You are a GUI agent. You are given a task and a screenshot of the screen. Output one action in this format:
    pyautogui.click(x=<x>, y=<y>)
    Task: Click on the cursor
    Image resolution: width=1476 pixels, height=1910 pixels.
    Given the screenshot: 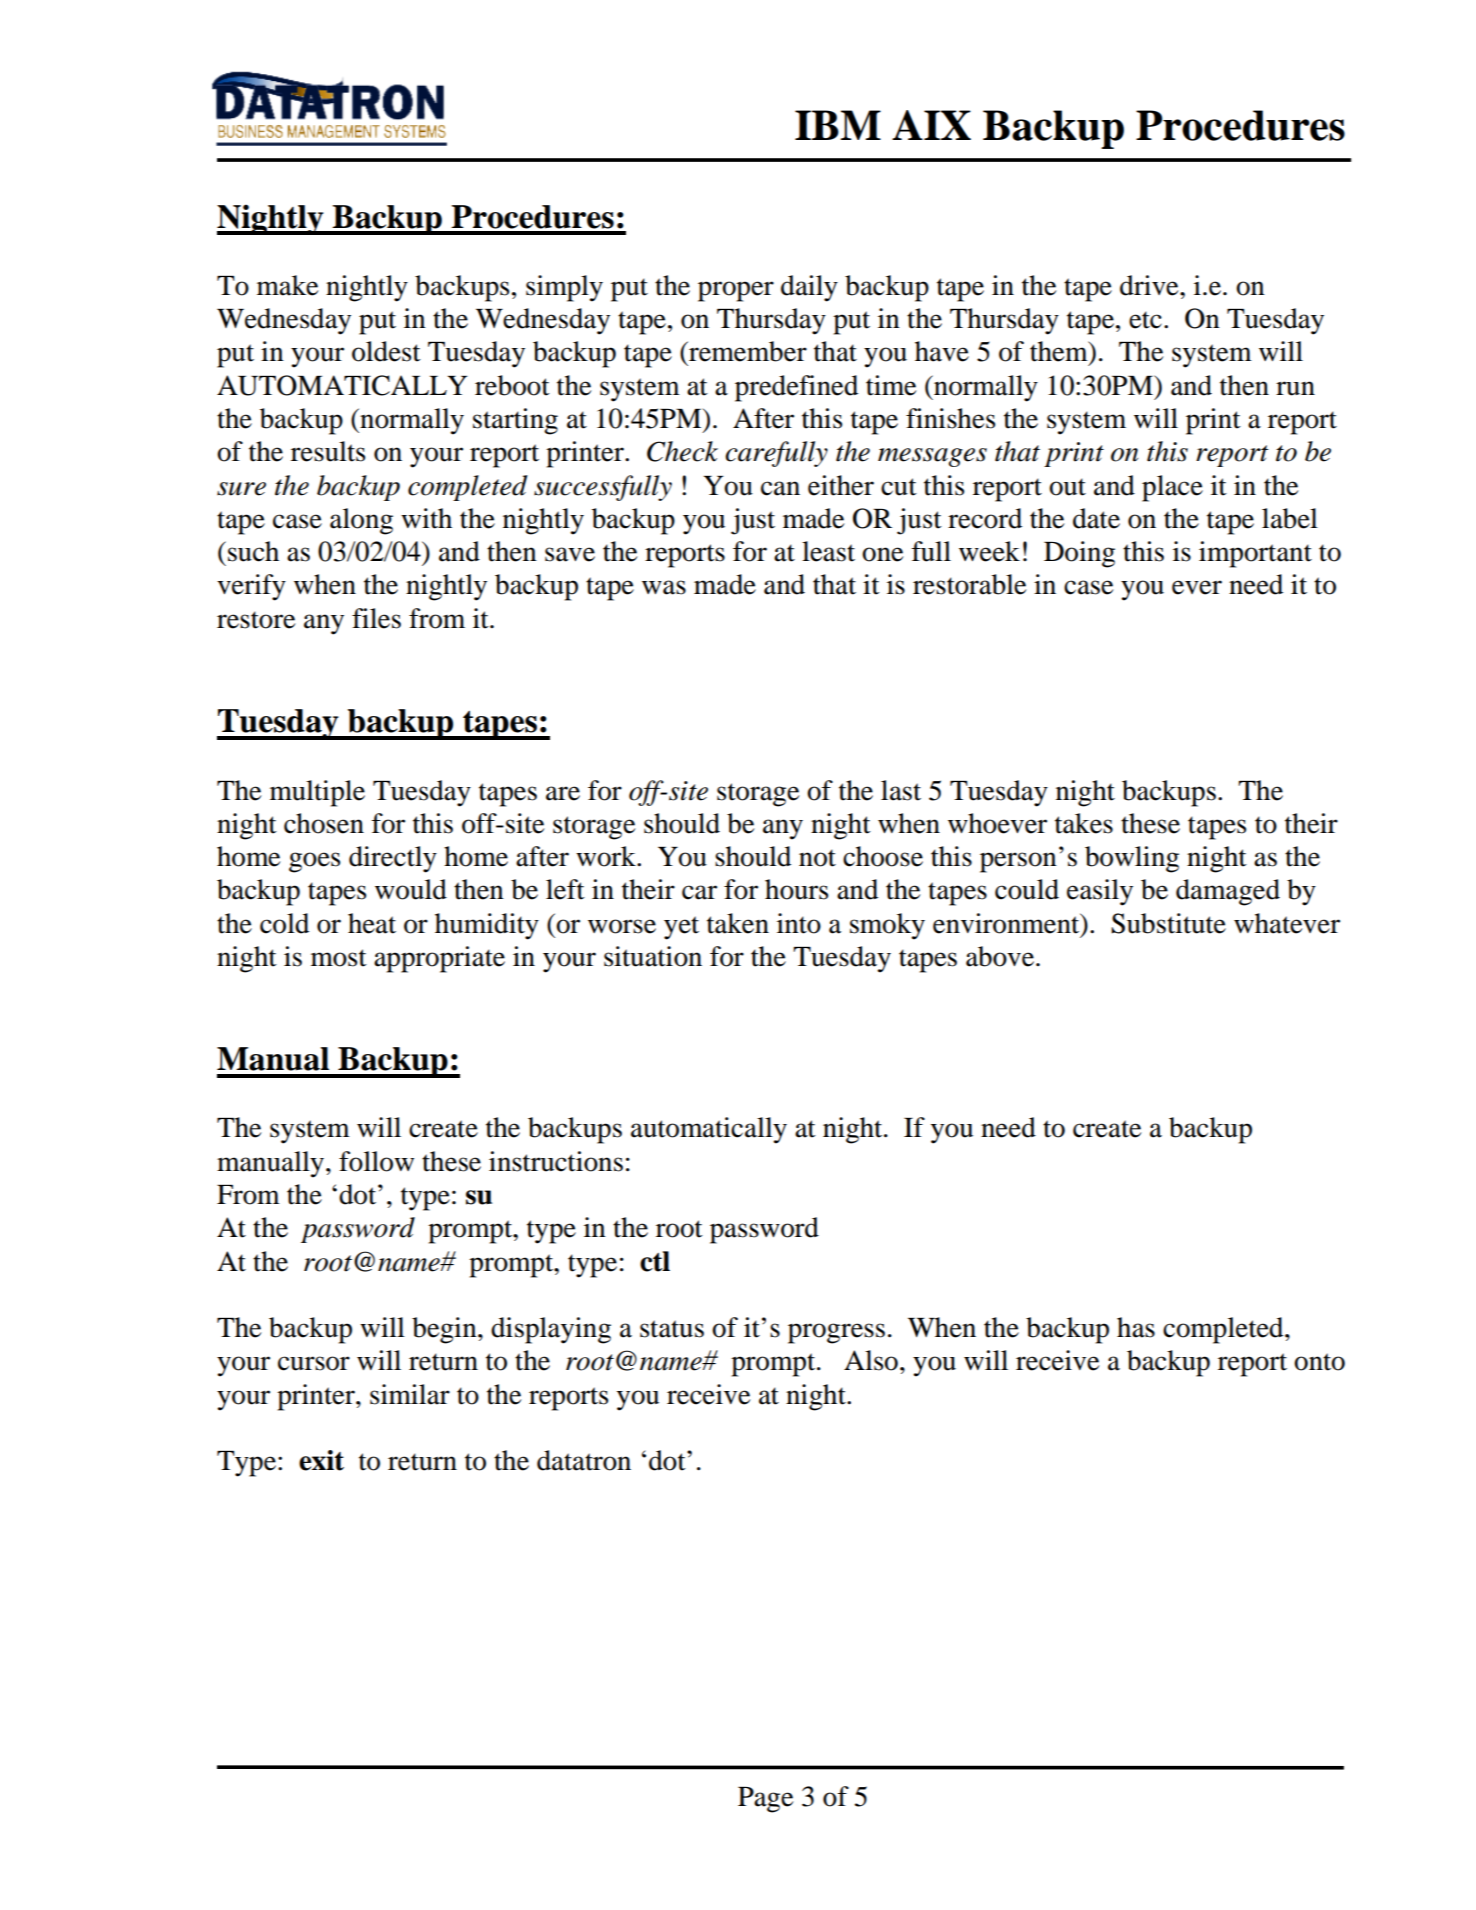 What is the action you would take?
    pyautogui.click(x=314, y=1363)
